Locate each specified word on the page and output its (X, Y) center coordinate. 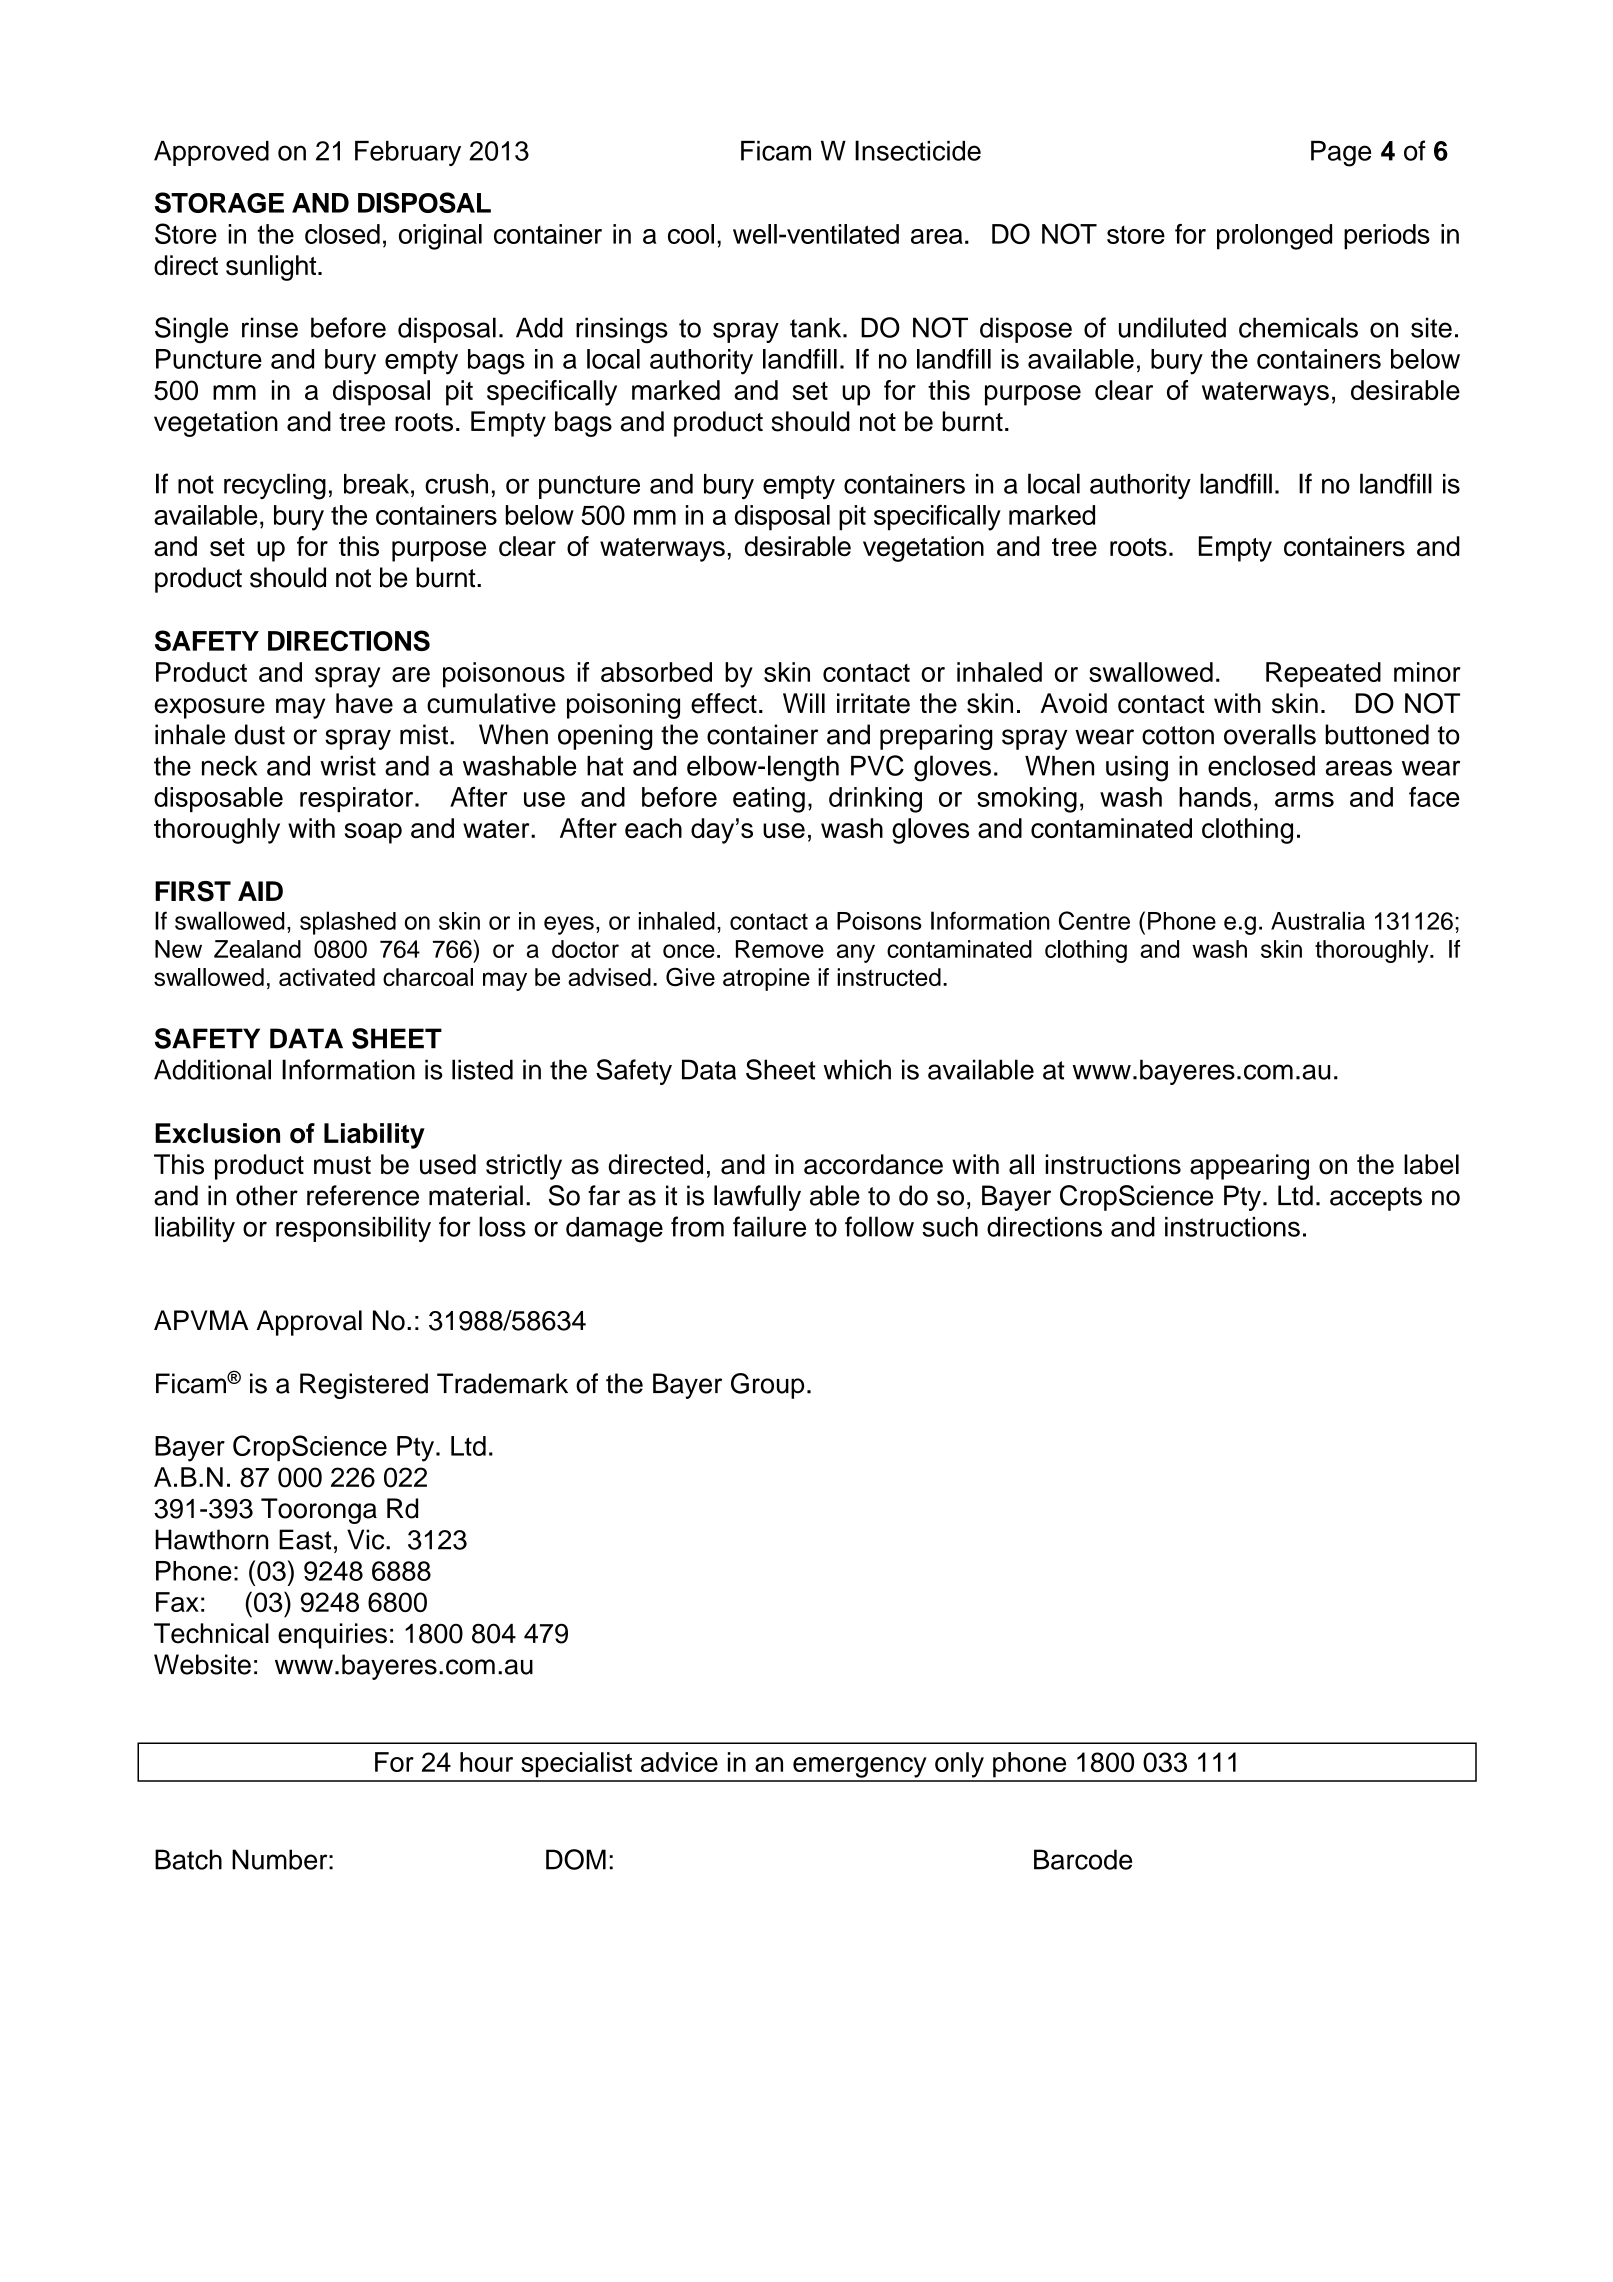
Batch (188, 1859)
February (408, 153)
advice (679, 1762)
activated (327, 977)
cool (691, 234)
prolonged (1274, 237)
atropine (766, 979)
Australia (1318, 920)
